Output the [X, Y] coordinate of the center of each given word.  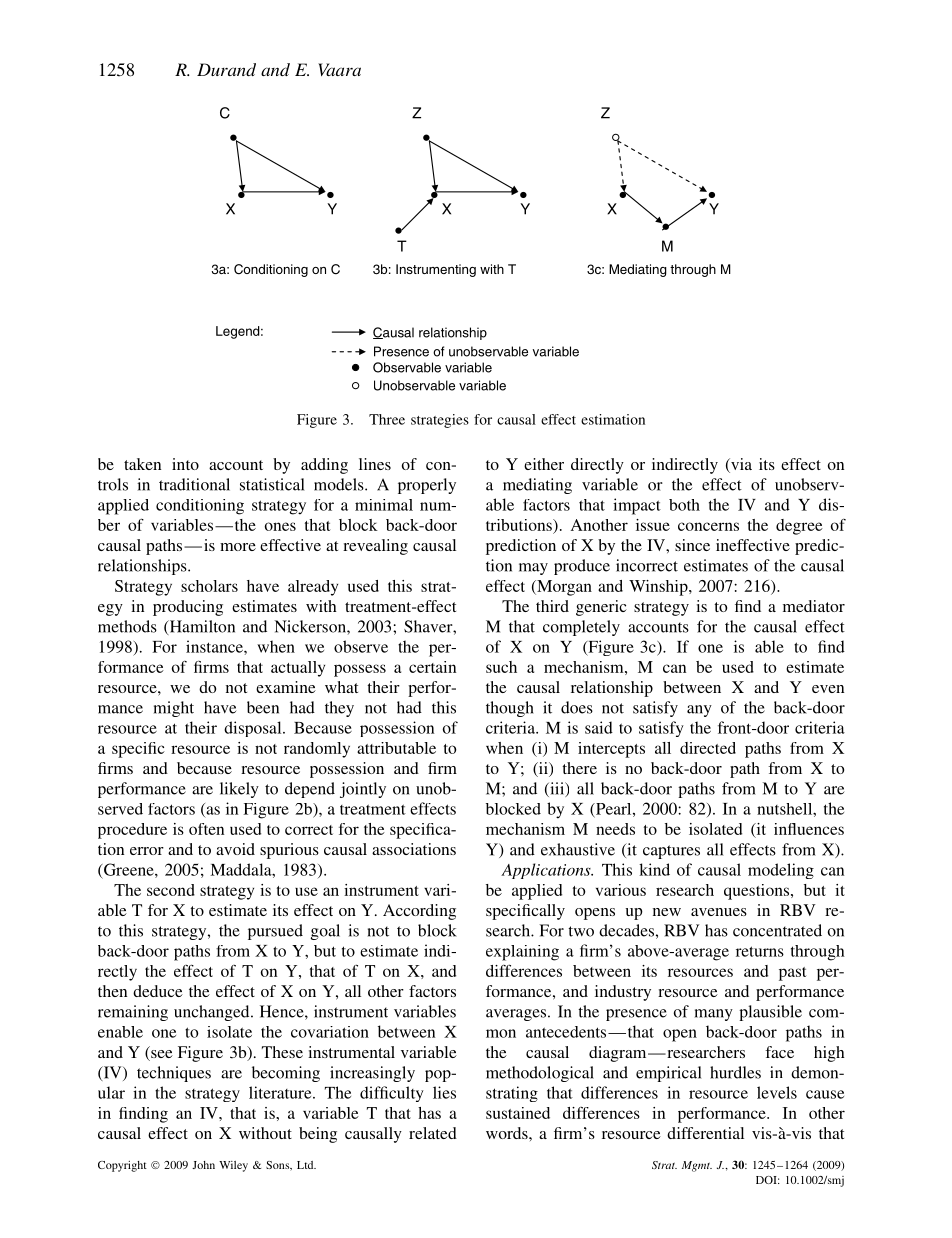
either [544, 464]
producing [188, 608]
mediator [814, 606]
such [501, 667]
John [203, 1165]
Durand [226, 69]
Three [387, 419]
